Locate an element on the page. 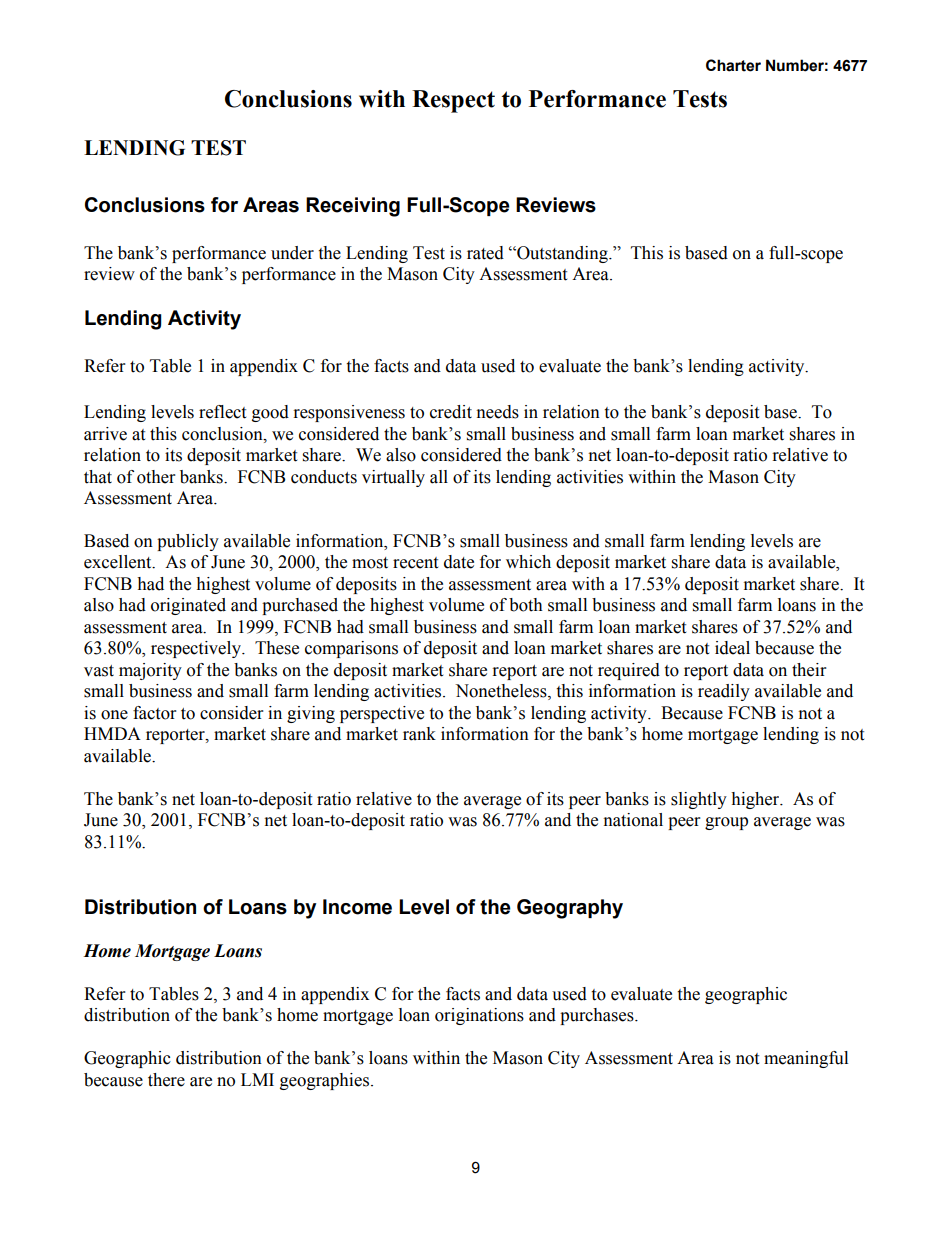 Image resolution: width=952 pixels, height=1233 pixels. ideal is located at coordinates (732, 648).
